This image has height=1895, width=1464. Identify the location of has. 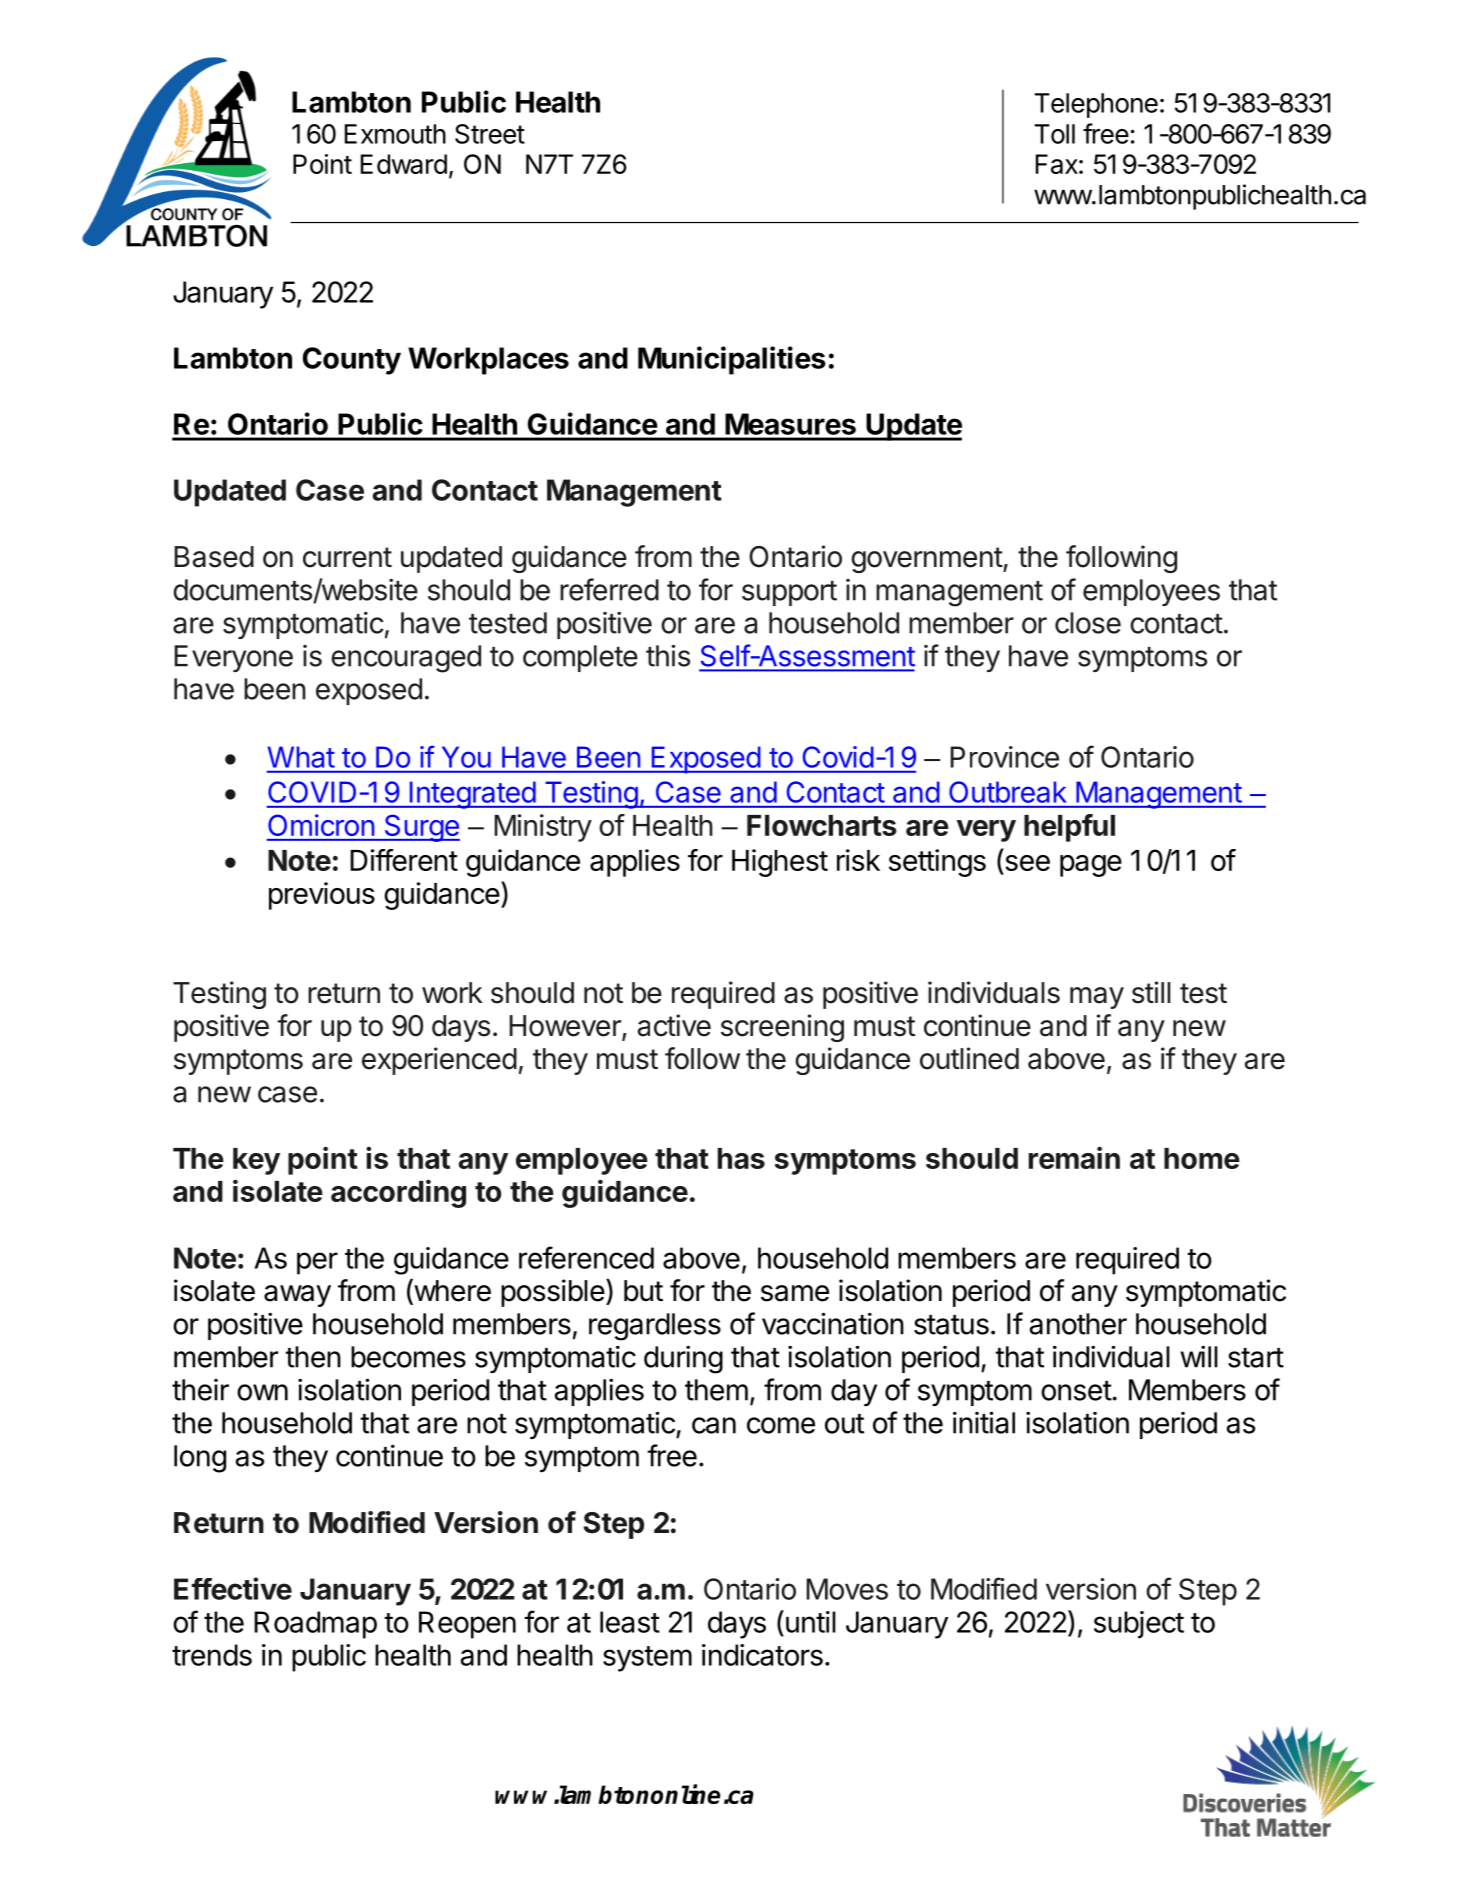
(741, 1158).
